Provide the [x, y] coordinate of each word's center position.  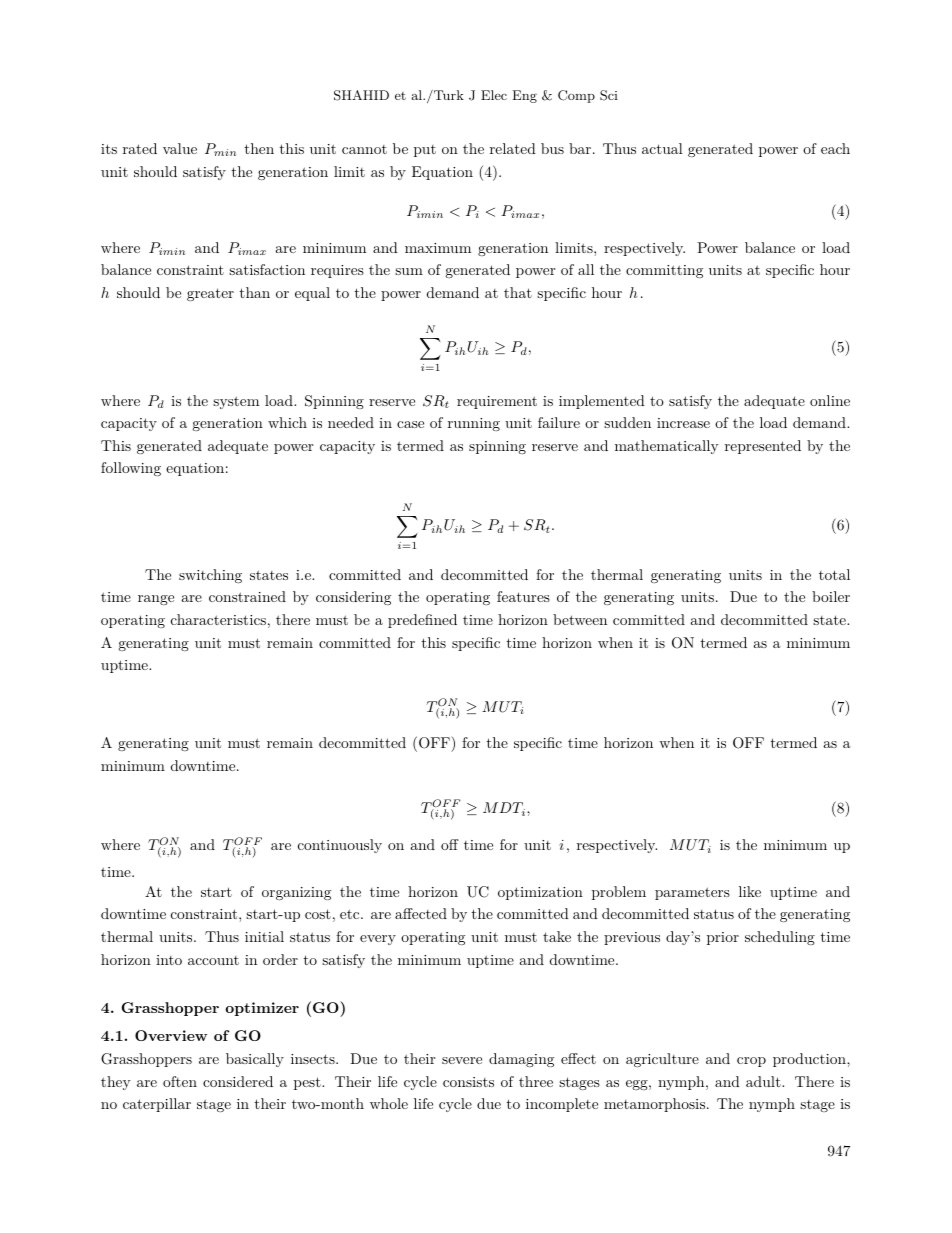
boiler [831, 596]
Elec [494, 95]
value [180, 148]
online [830, 400]
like [750, 891]
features [523, 596]
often [180, 1081]
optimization [540, 893]
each [835, 148]
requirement [497, 402]
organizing [296, 893]
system [236, 402]
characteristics [218, 619]
